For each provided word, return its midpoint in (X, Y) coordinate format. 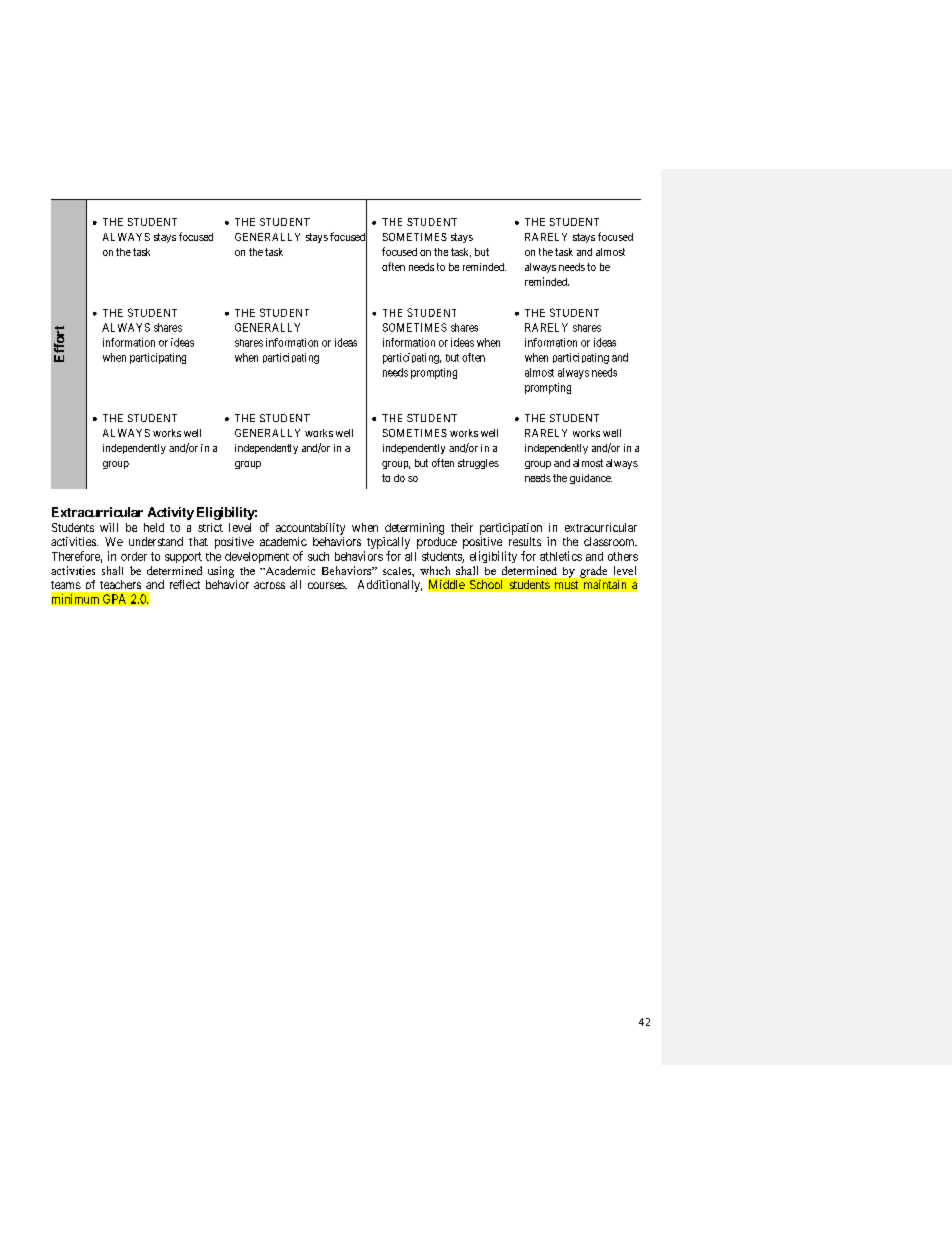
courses (327, 585)
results (525, 541)
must (566, 585)
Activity (171, 513)
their (462, 527)
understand (156, 541)
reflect (185, 584)
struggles (478, 464)
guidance (591, 479)
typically (388, 543)
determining (414, 529)
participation (511, 529)
